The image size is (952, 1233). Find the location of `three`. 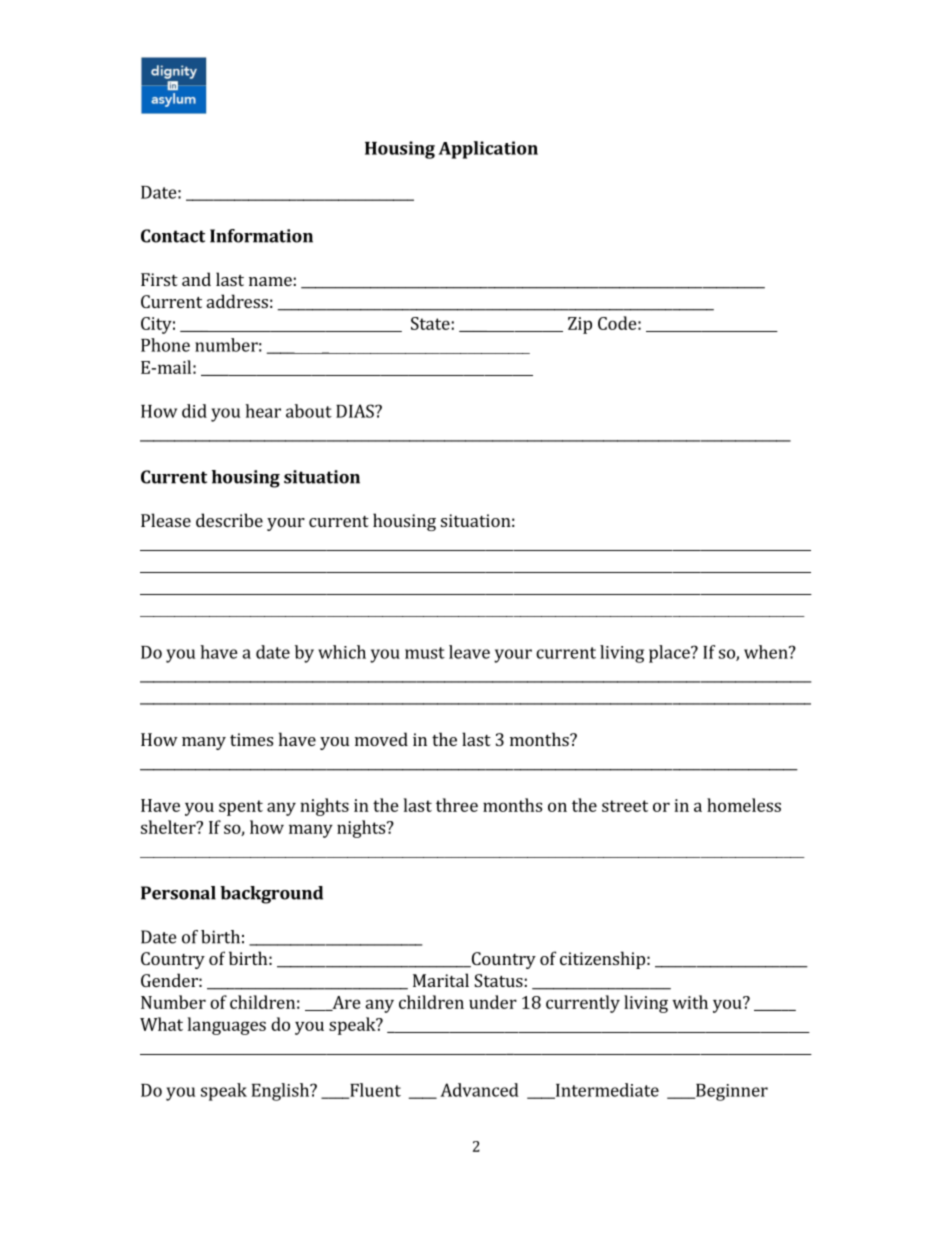

three is located at coordinates (457, 805).
